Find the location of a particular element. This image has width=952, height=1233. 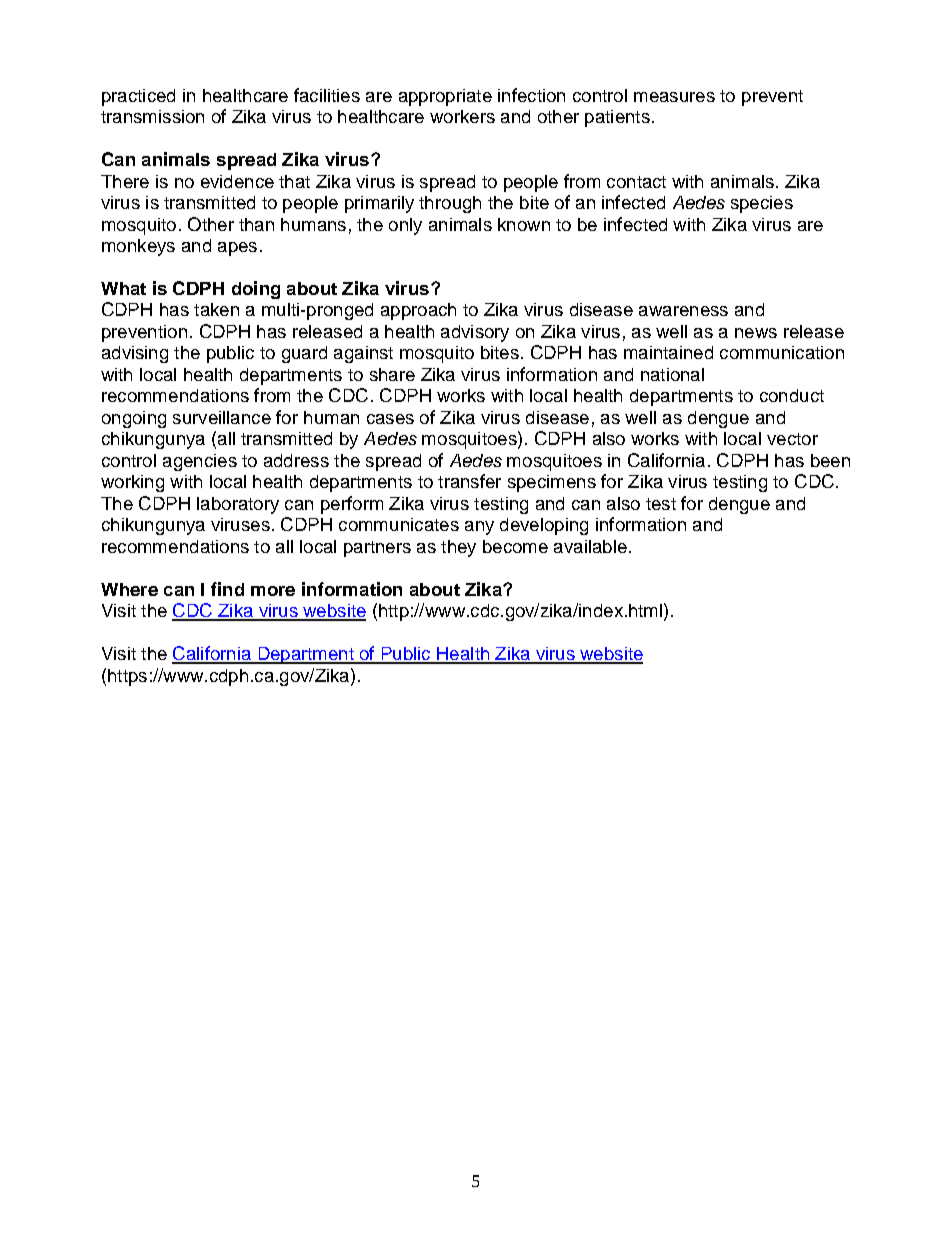

evidence is located at coordinates (237, 181).
